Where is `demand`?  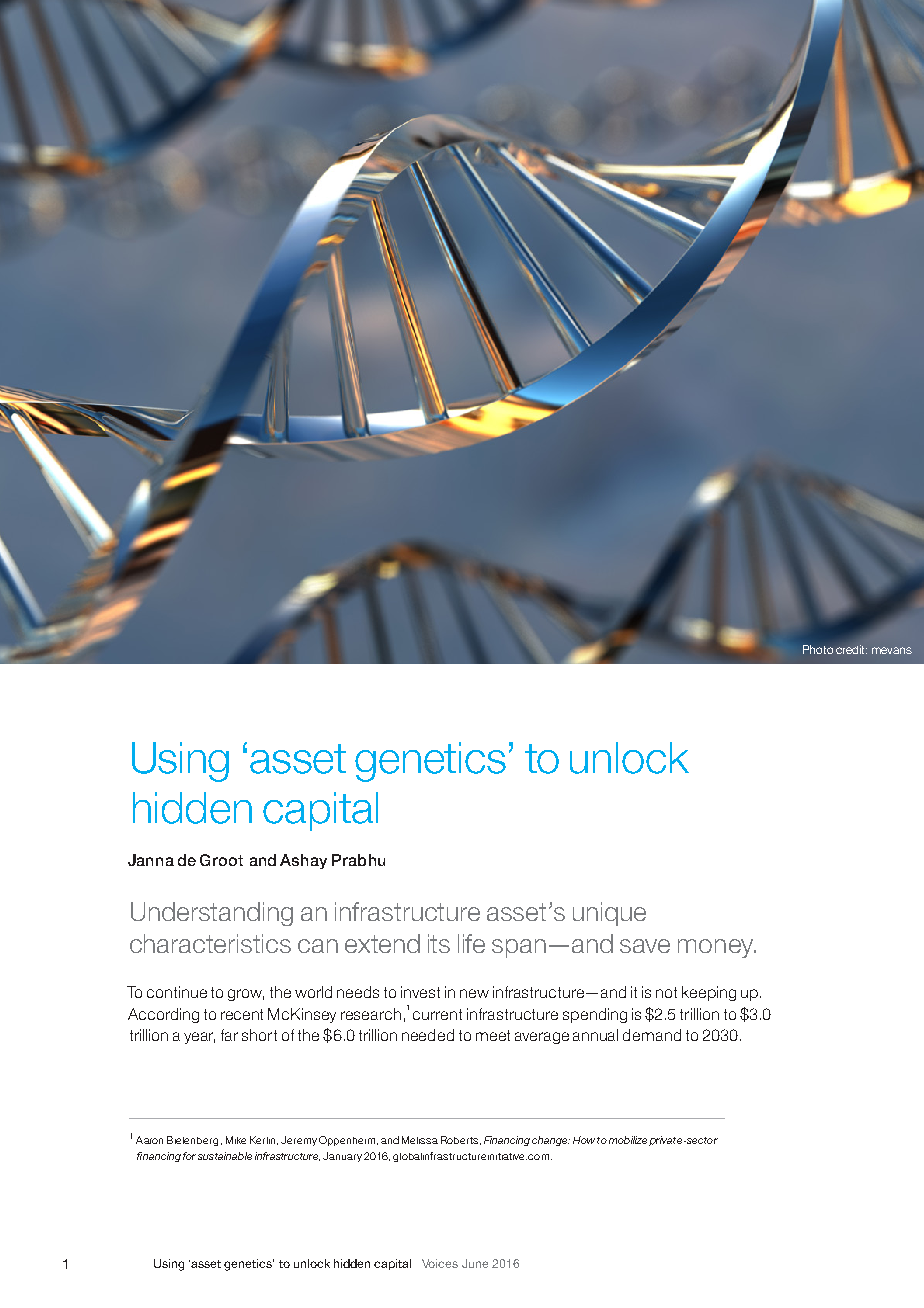
demand is located at coordinates (652, 1035).
